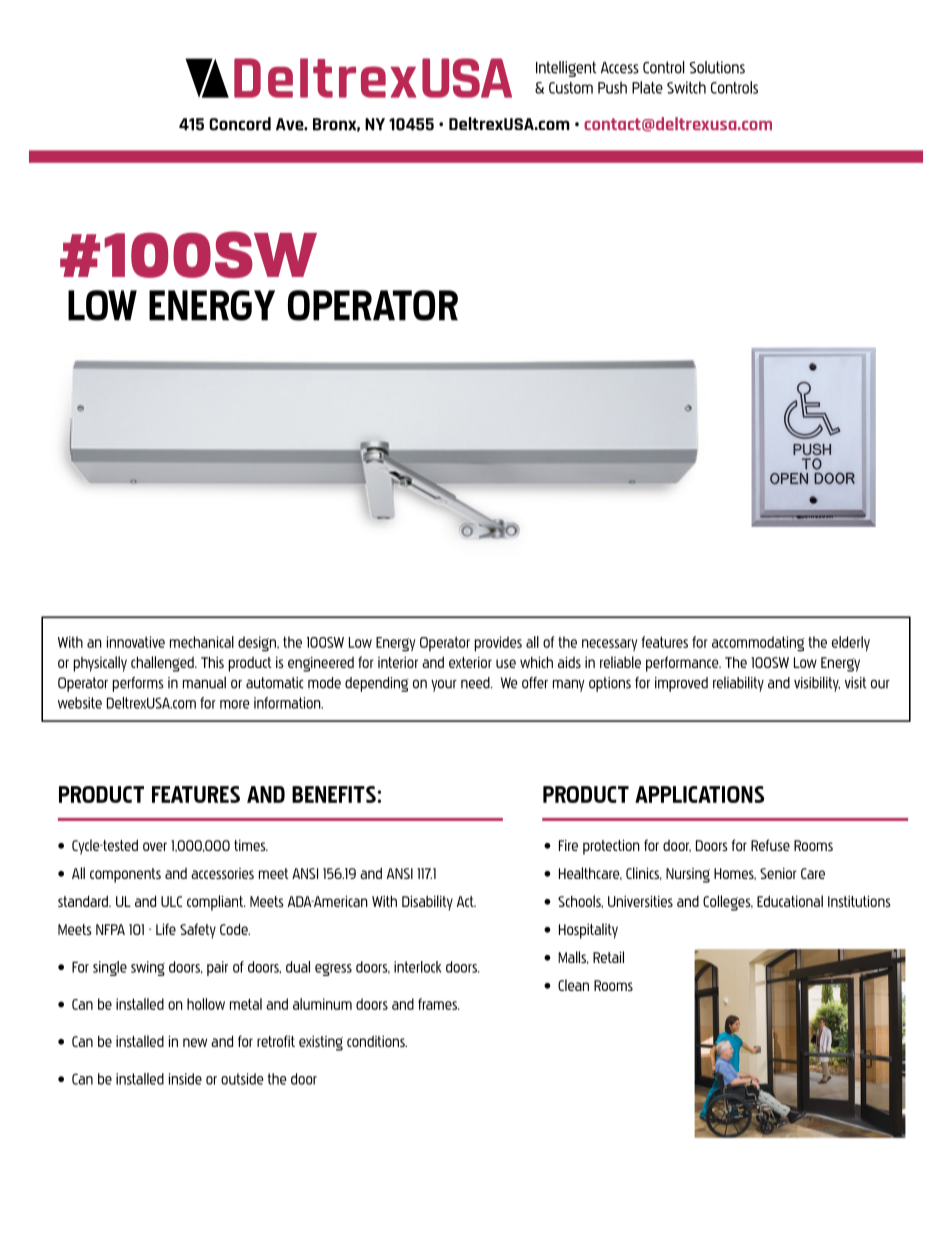 This image has height=1233, width=952. Describe the element at coordinates (758, 644) in the image. I see `accommodating` at that location.
